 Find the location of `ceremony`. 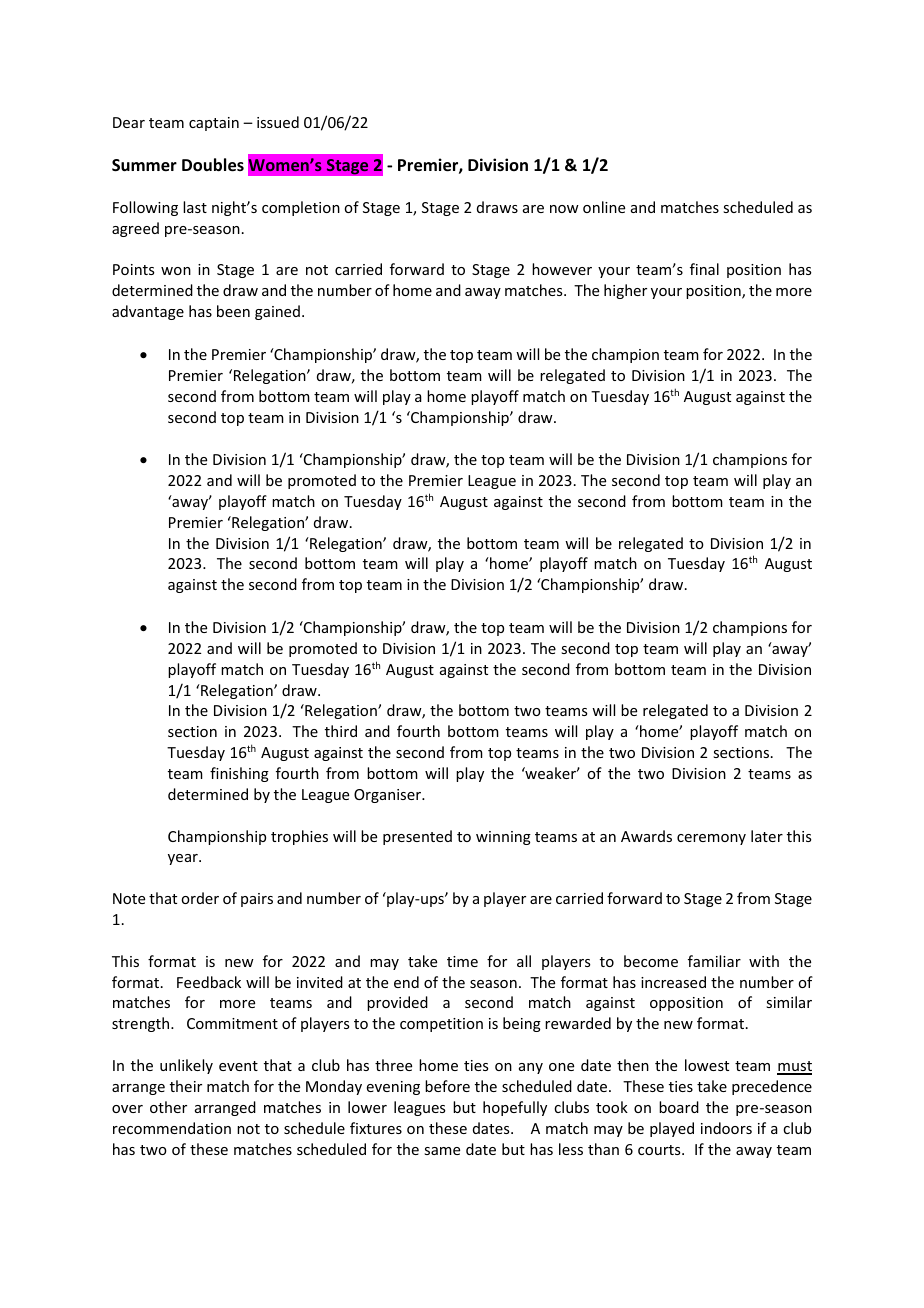

ceremony is located at coordinates (711, 839).
